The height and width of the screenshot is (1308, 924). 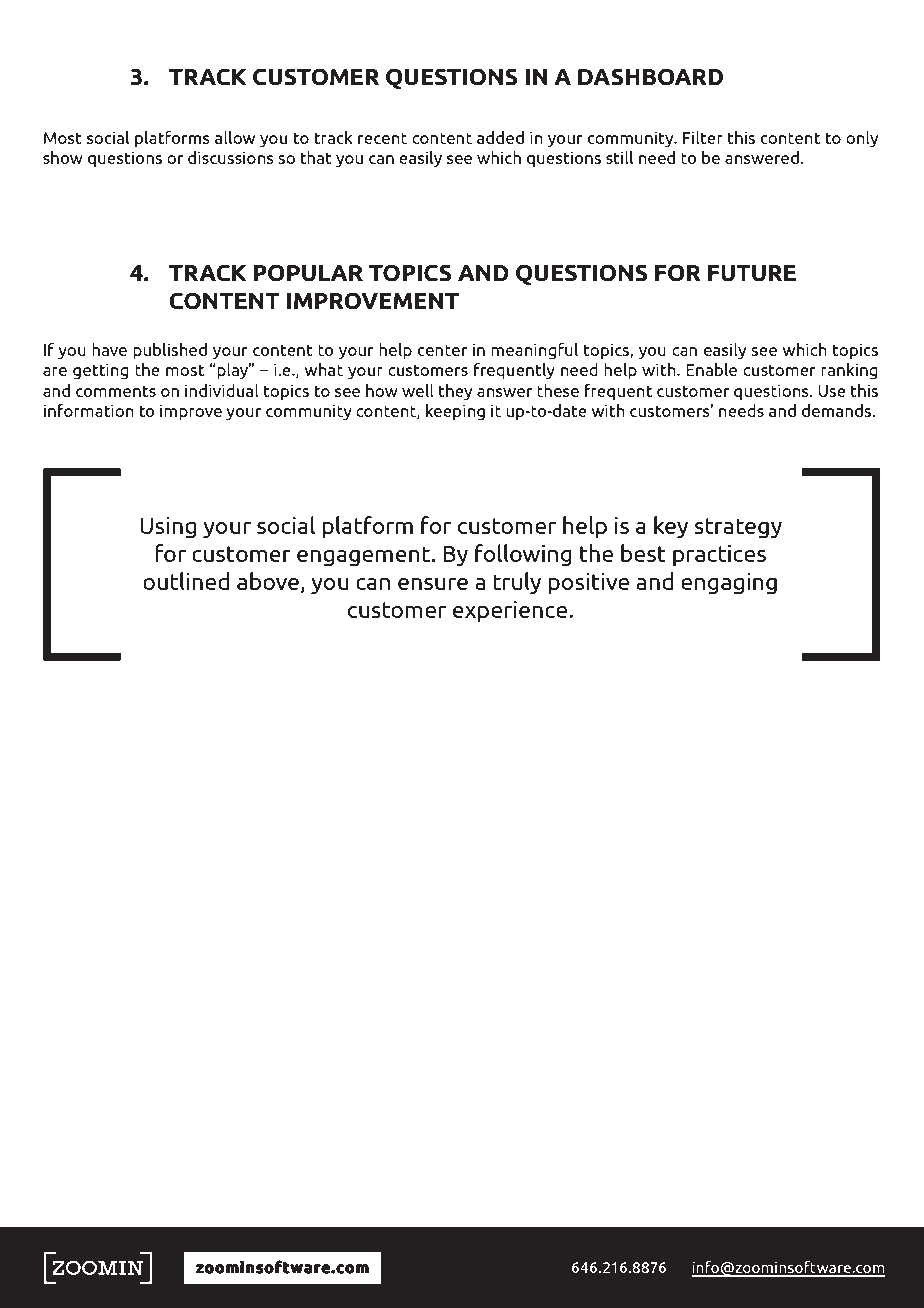 I want to click on added, so click(x=500, y=137).
